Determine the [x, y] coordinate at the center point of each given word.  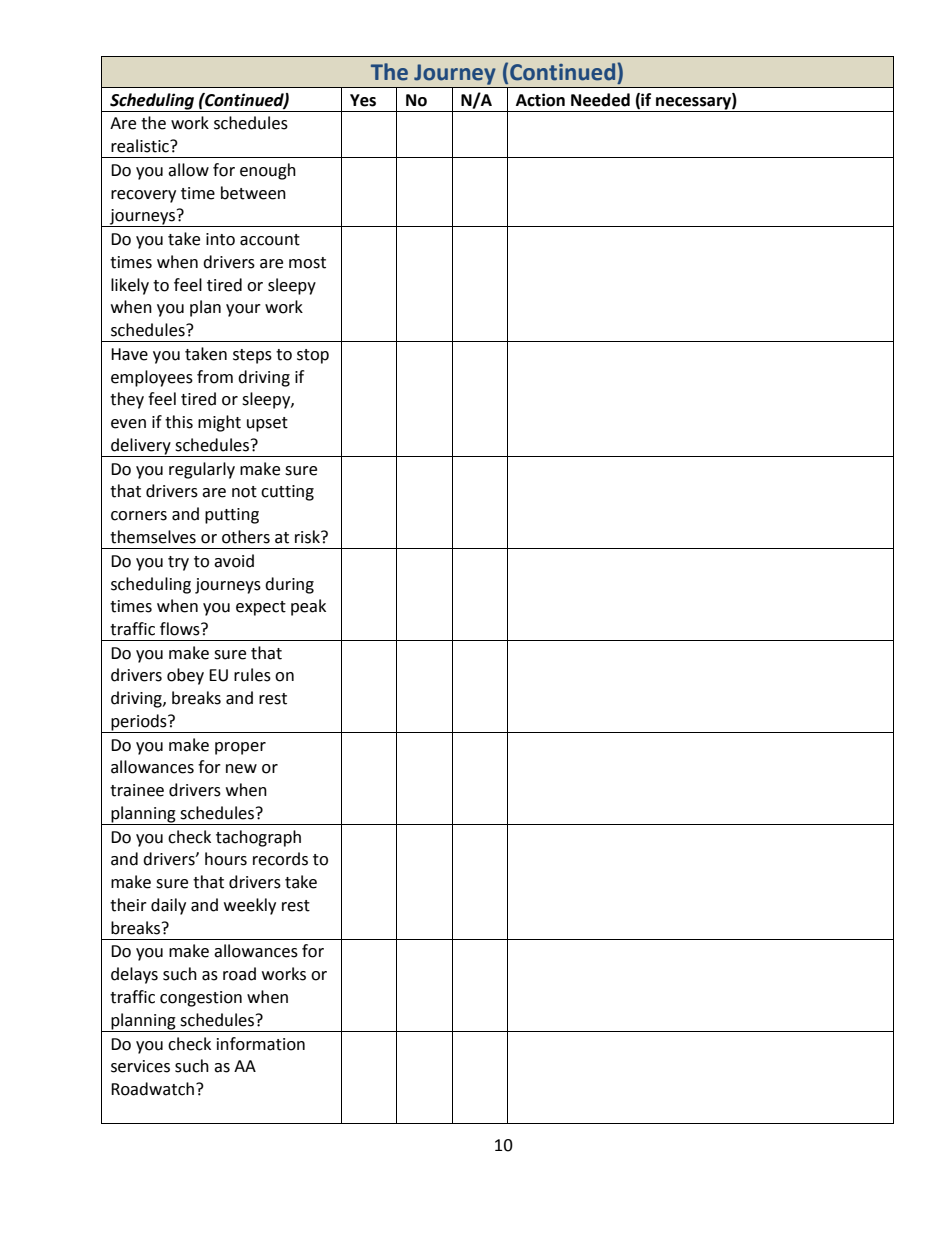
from [215, 377]
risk [309, 537]
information [261, 1044]
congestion [201, 999]
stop [313, 356]
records [280, 859]
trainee [137, 790]
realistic [141, 146]
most [307, 263]
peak [308, 607]
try [178, 563]
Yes [363, 100]
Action [540, 100]
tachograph [258, 838]
